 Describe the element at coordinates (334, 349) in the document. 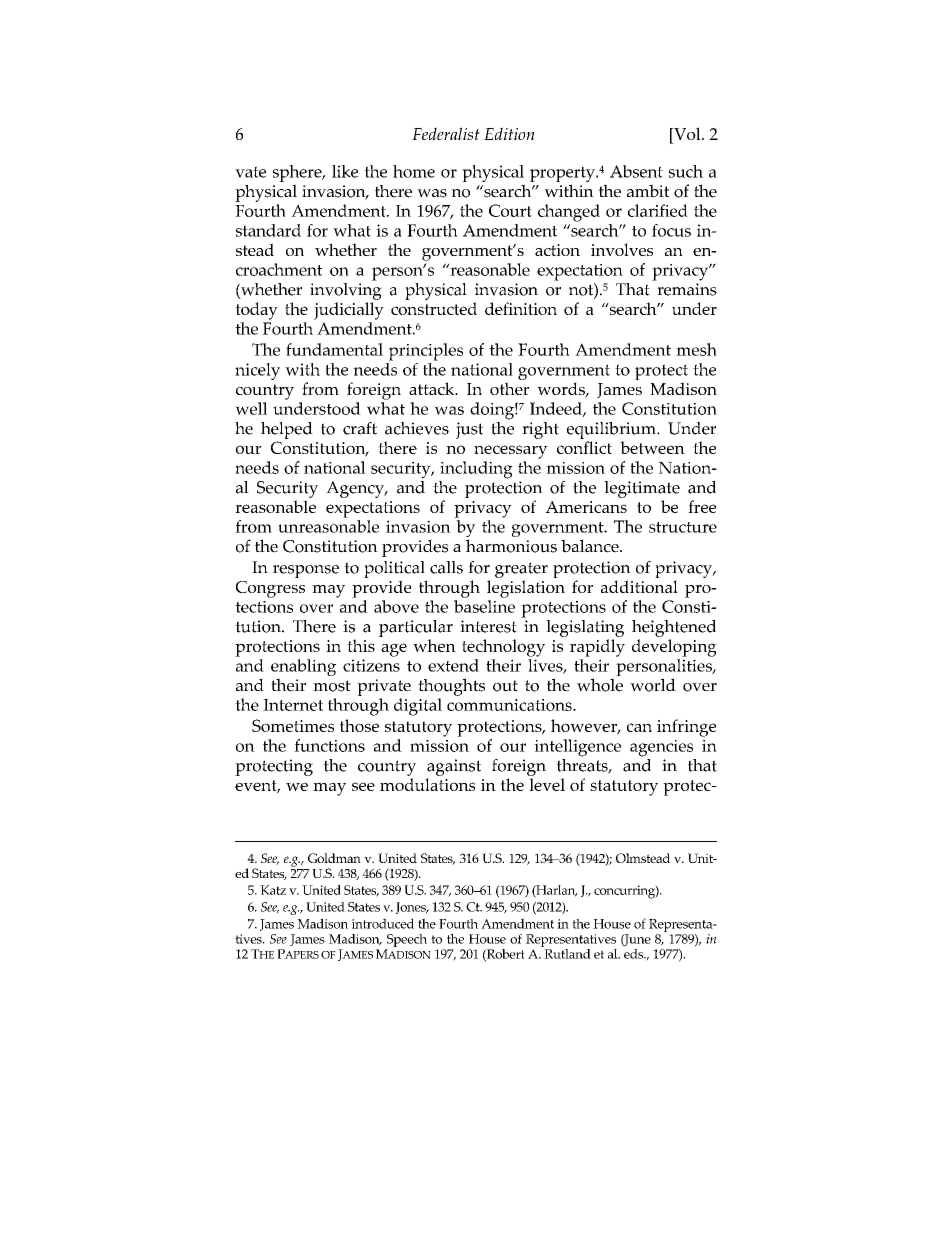

I see `fundamental` at that location.
